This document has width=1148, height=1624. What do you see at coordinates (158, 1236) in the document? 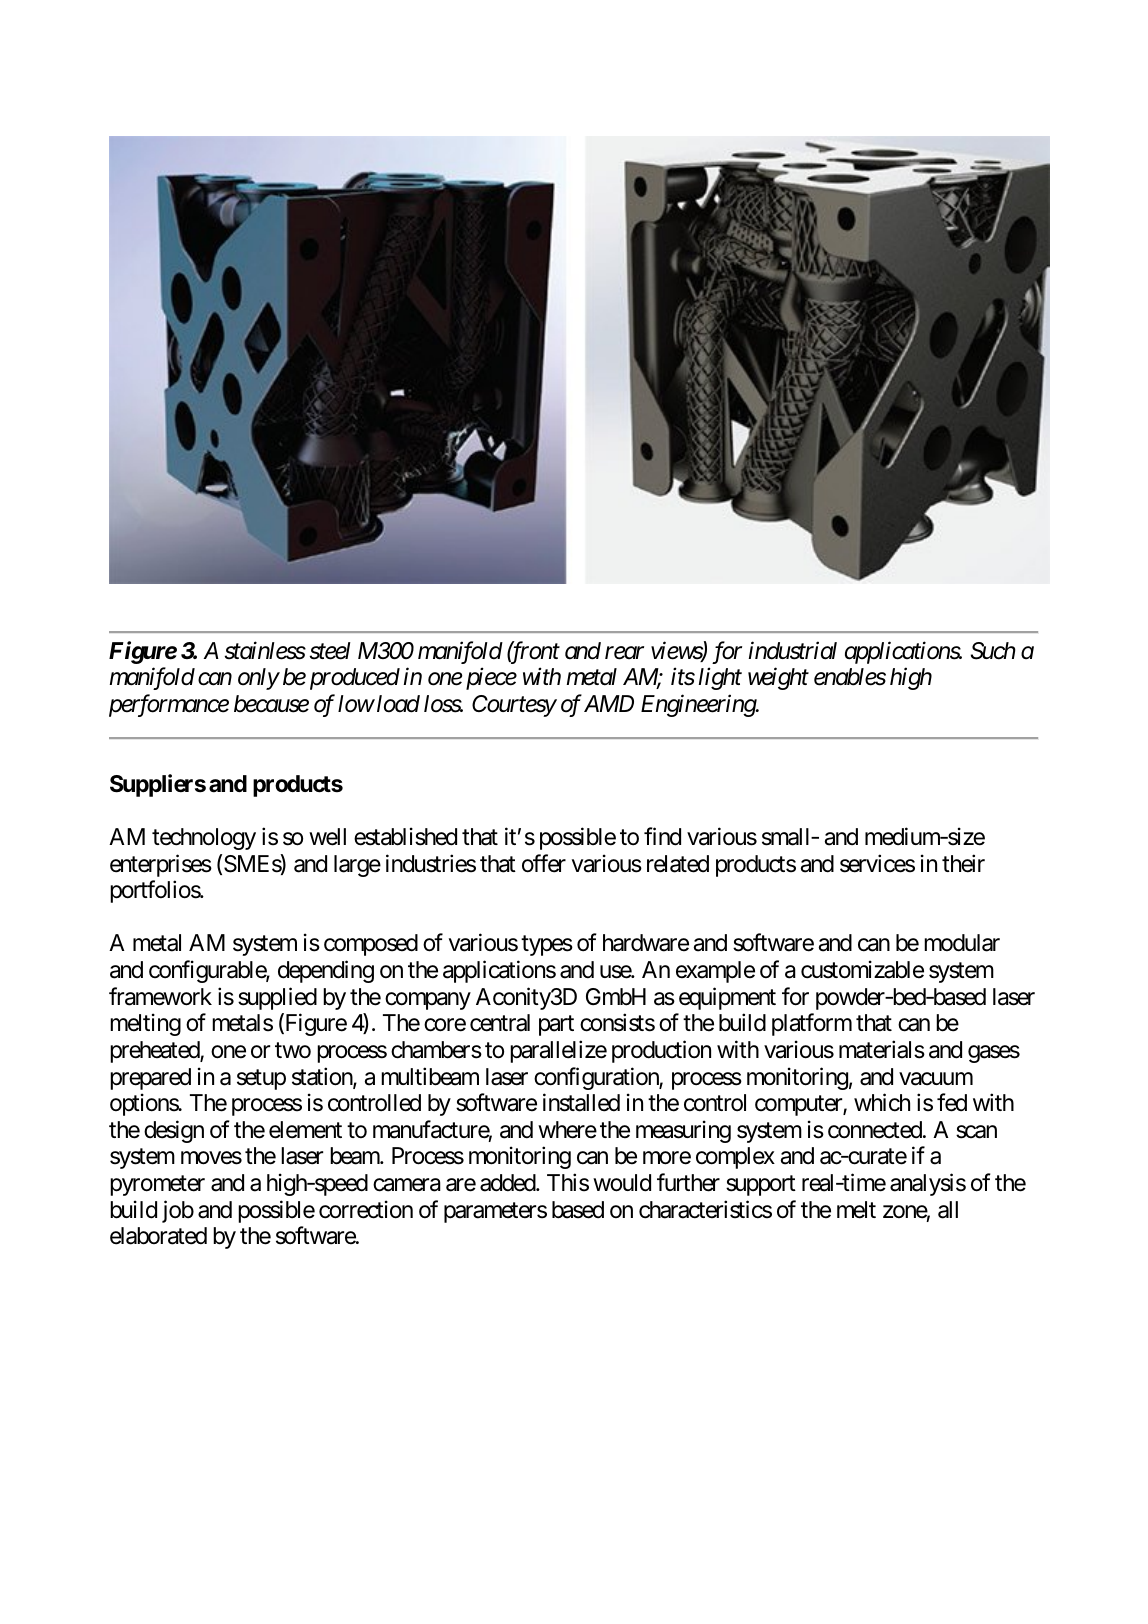
I see `elaborated` at bounding box center [158, 1236].
